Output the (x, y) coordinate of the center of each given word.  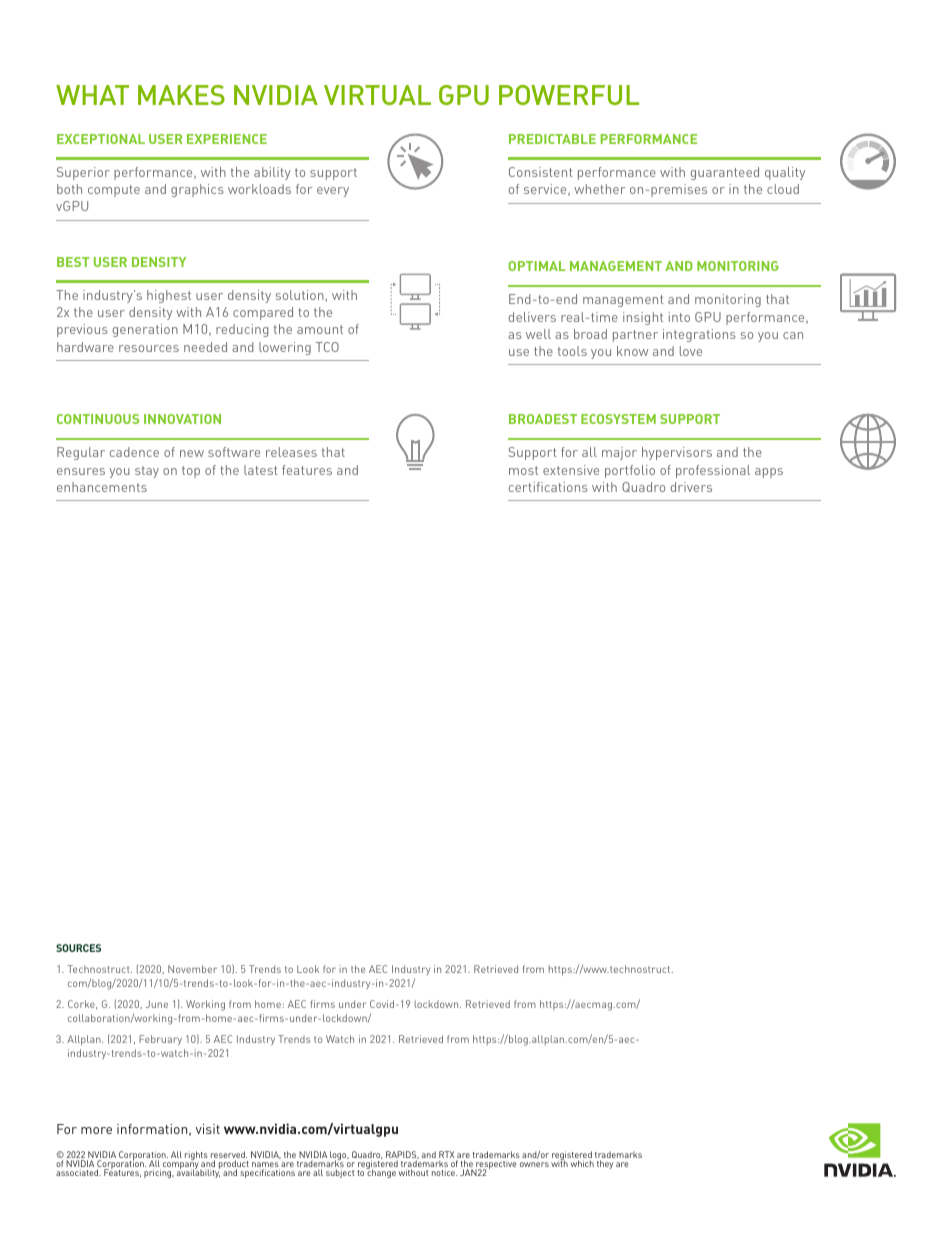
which (582, 1163)
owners (534, 1164)
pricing (159, 1173)
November (192, 969)
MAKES (181, 95)
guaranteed (725, 173)
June (157, 1004)
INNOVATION (182, 419)
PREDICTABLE (552, 139)
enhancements (102, 487)
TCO (327, 347)
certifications (548, 487)
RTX (446, 1156)
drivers (691, 487)
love (691, 351)
